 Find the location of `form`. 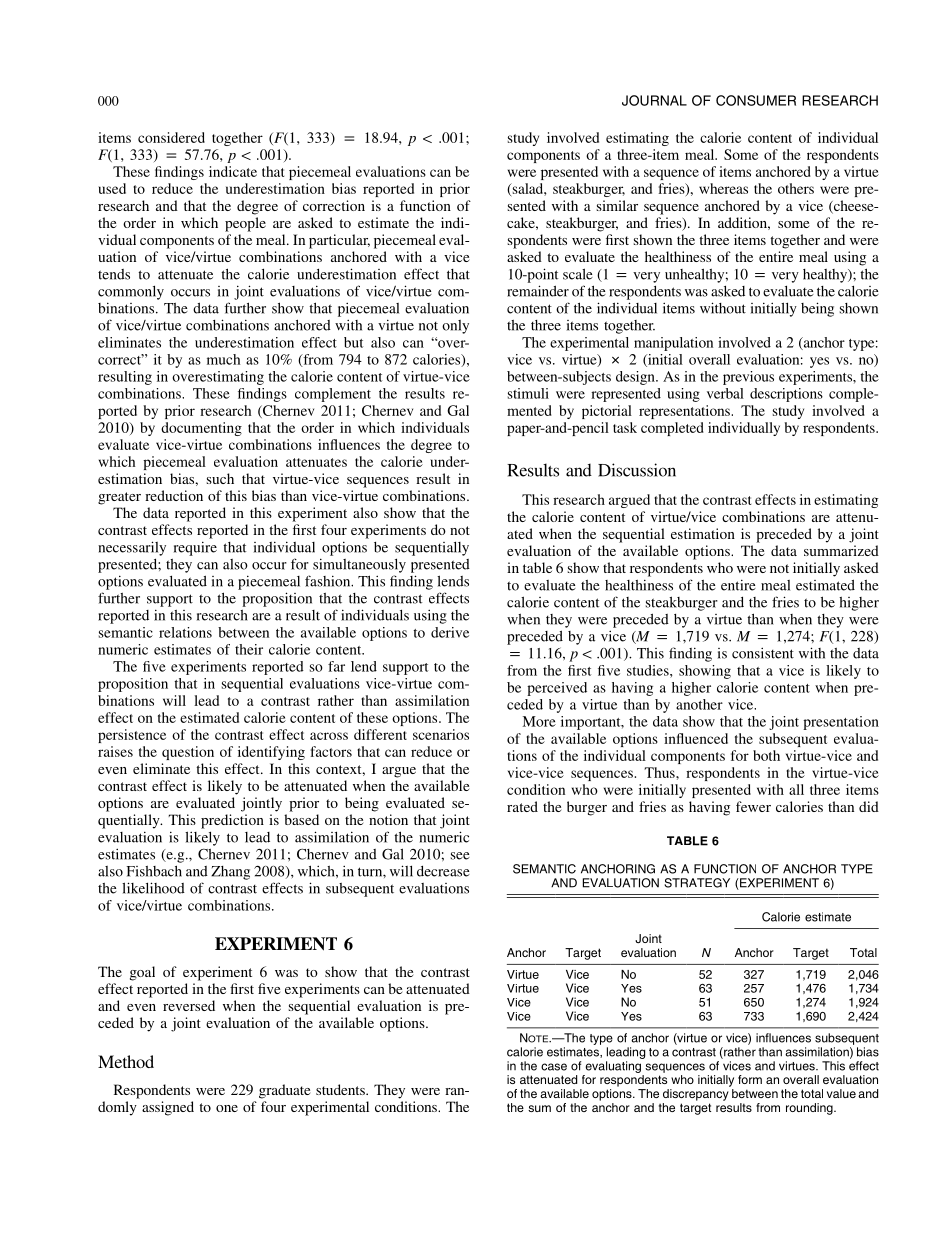

form is located at coordinates (750, 1079).
